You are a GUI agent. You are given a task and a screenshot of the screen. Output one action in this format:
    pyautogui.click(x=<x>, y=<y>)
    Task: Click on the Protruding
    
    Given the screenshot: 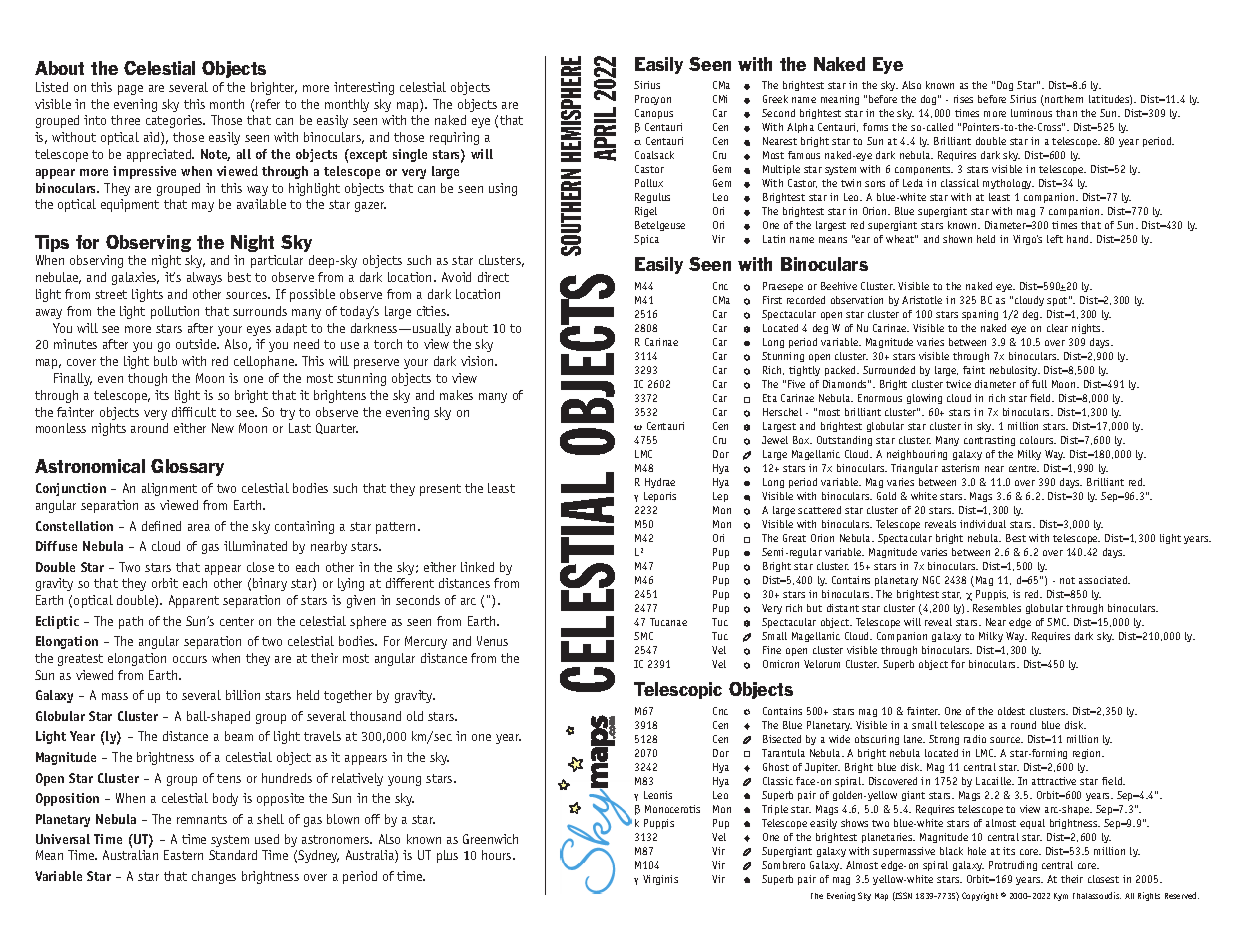 What is the action you would take?
    pyautogui.click(x=1013, y=866)
